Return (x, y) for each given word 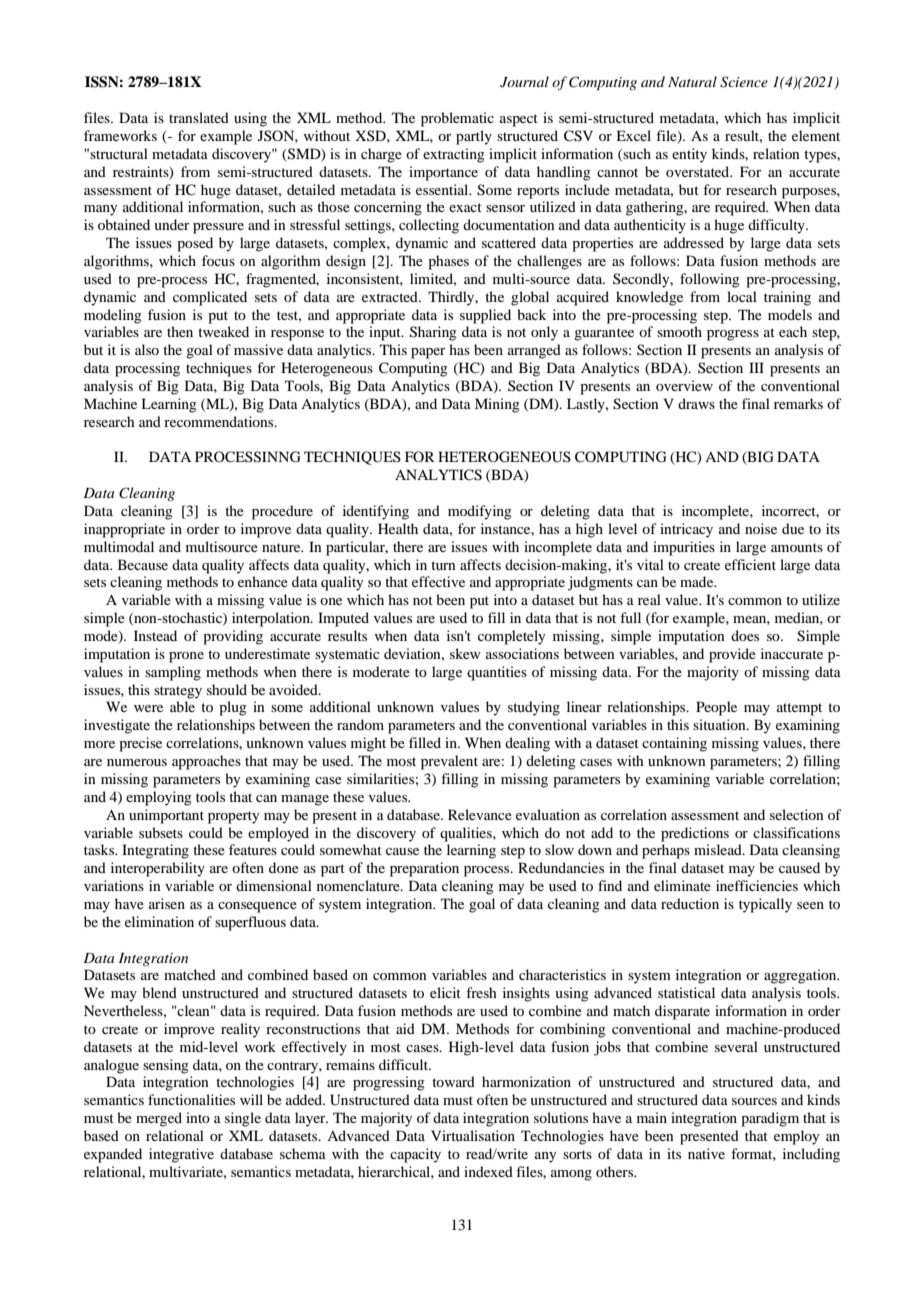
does (745, 635)
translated (199, 117)
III (756, 367)
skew (465, 653)
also (147, 349)
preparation (424, 869)
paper (428, 353)
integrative (181, 1155)
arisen (167, 903)
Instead (155, 635)
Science (744, 82)
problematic (457, 119)
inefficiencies (757, 885)
